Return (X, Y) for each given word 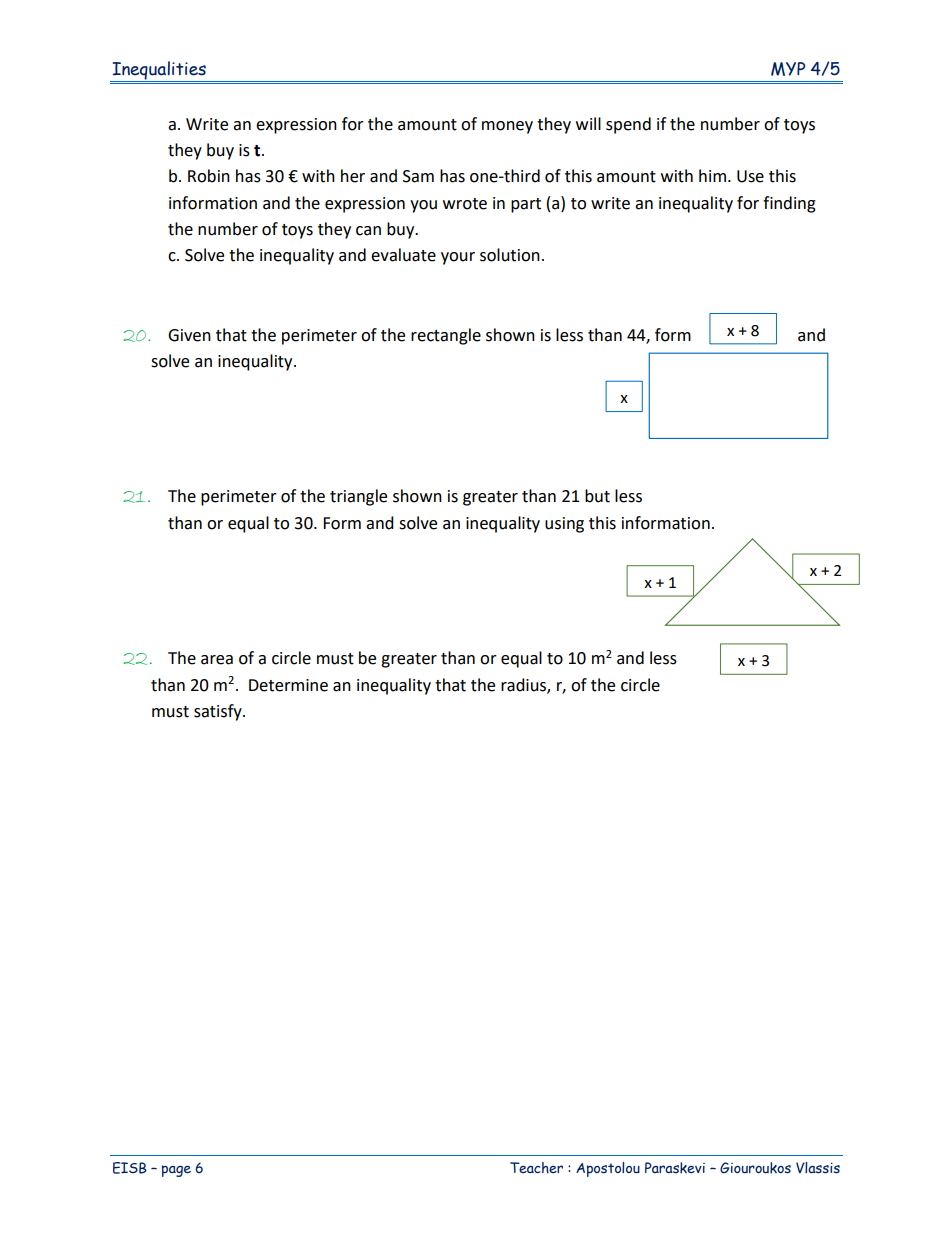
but (597, 496)
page (176, 1171)
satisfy (219, 712)
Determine (288, 685)
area (217, 660)
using (564, 525)
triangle (358, 497)
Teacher (536, 1168)
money (507, 127)
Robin (209, 176)
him (712, 175)
